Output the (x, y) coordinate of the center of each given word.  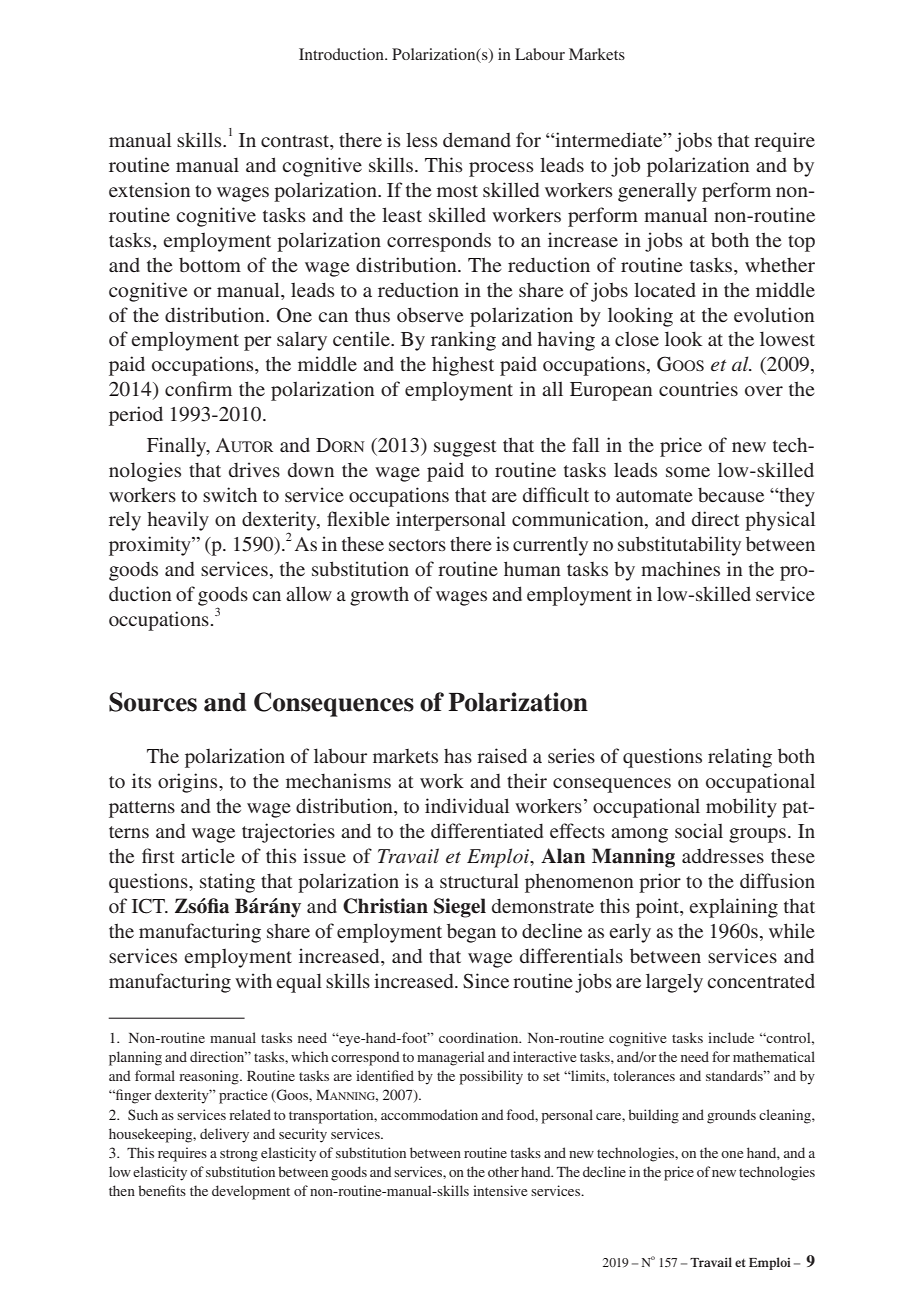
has (458, 756)
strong (239, 1155)
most (457, 191)
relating (740, 758)
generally (657, 192)
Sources (153, 702)
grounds (731, 1116)
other (503, 1171)
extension (149, 189)
